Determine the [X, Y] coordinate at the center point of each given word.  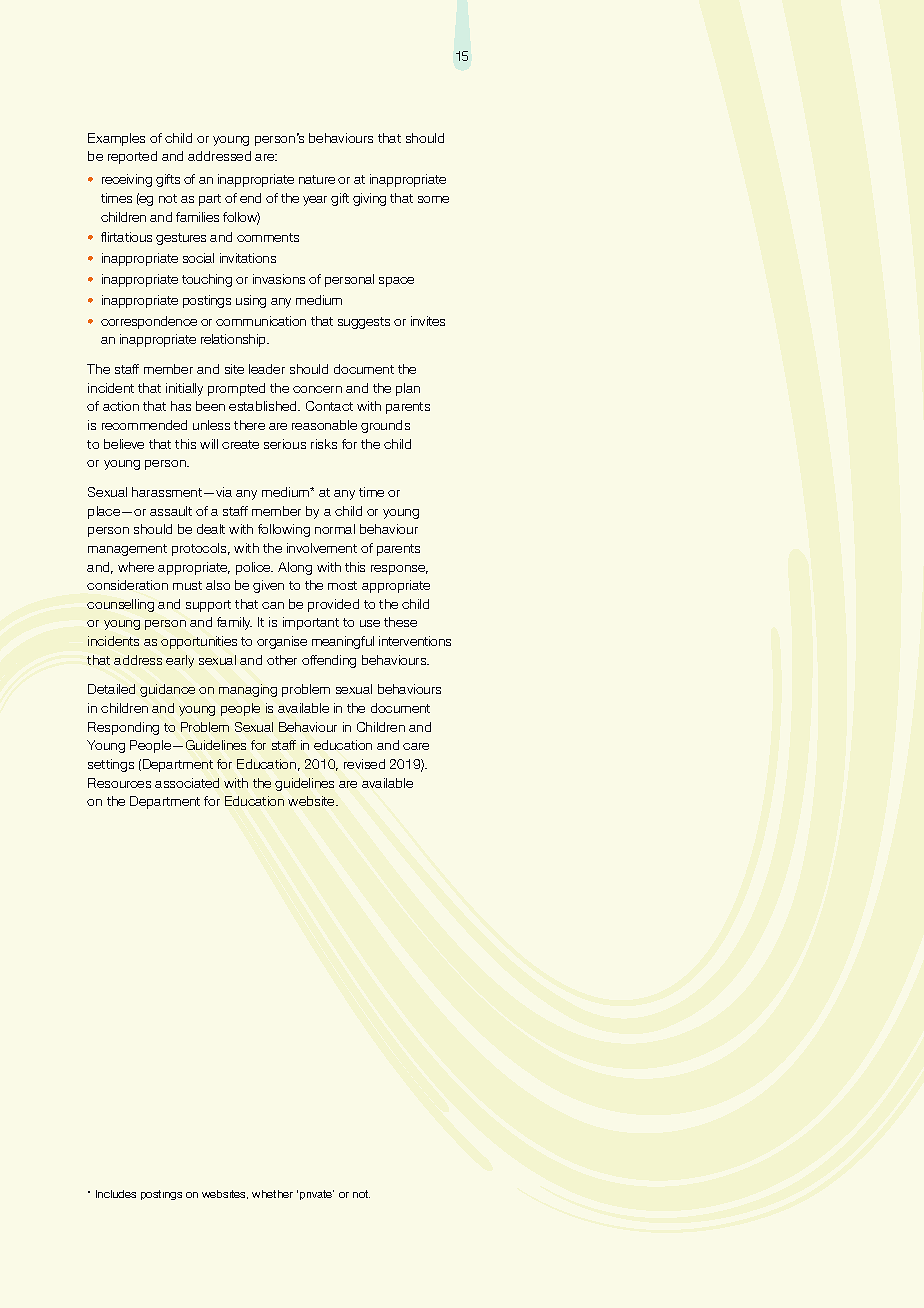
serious [285, 444]
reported [132, 157]
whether [272, 1194]
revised [364, 764]
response [399, 570]
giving [369, 199]
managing [248, 690]
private [317, 1195]
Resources [119, 783]
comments [268, 237]
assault [171, 511]
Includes [116, 1194]
